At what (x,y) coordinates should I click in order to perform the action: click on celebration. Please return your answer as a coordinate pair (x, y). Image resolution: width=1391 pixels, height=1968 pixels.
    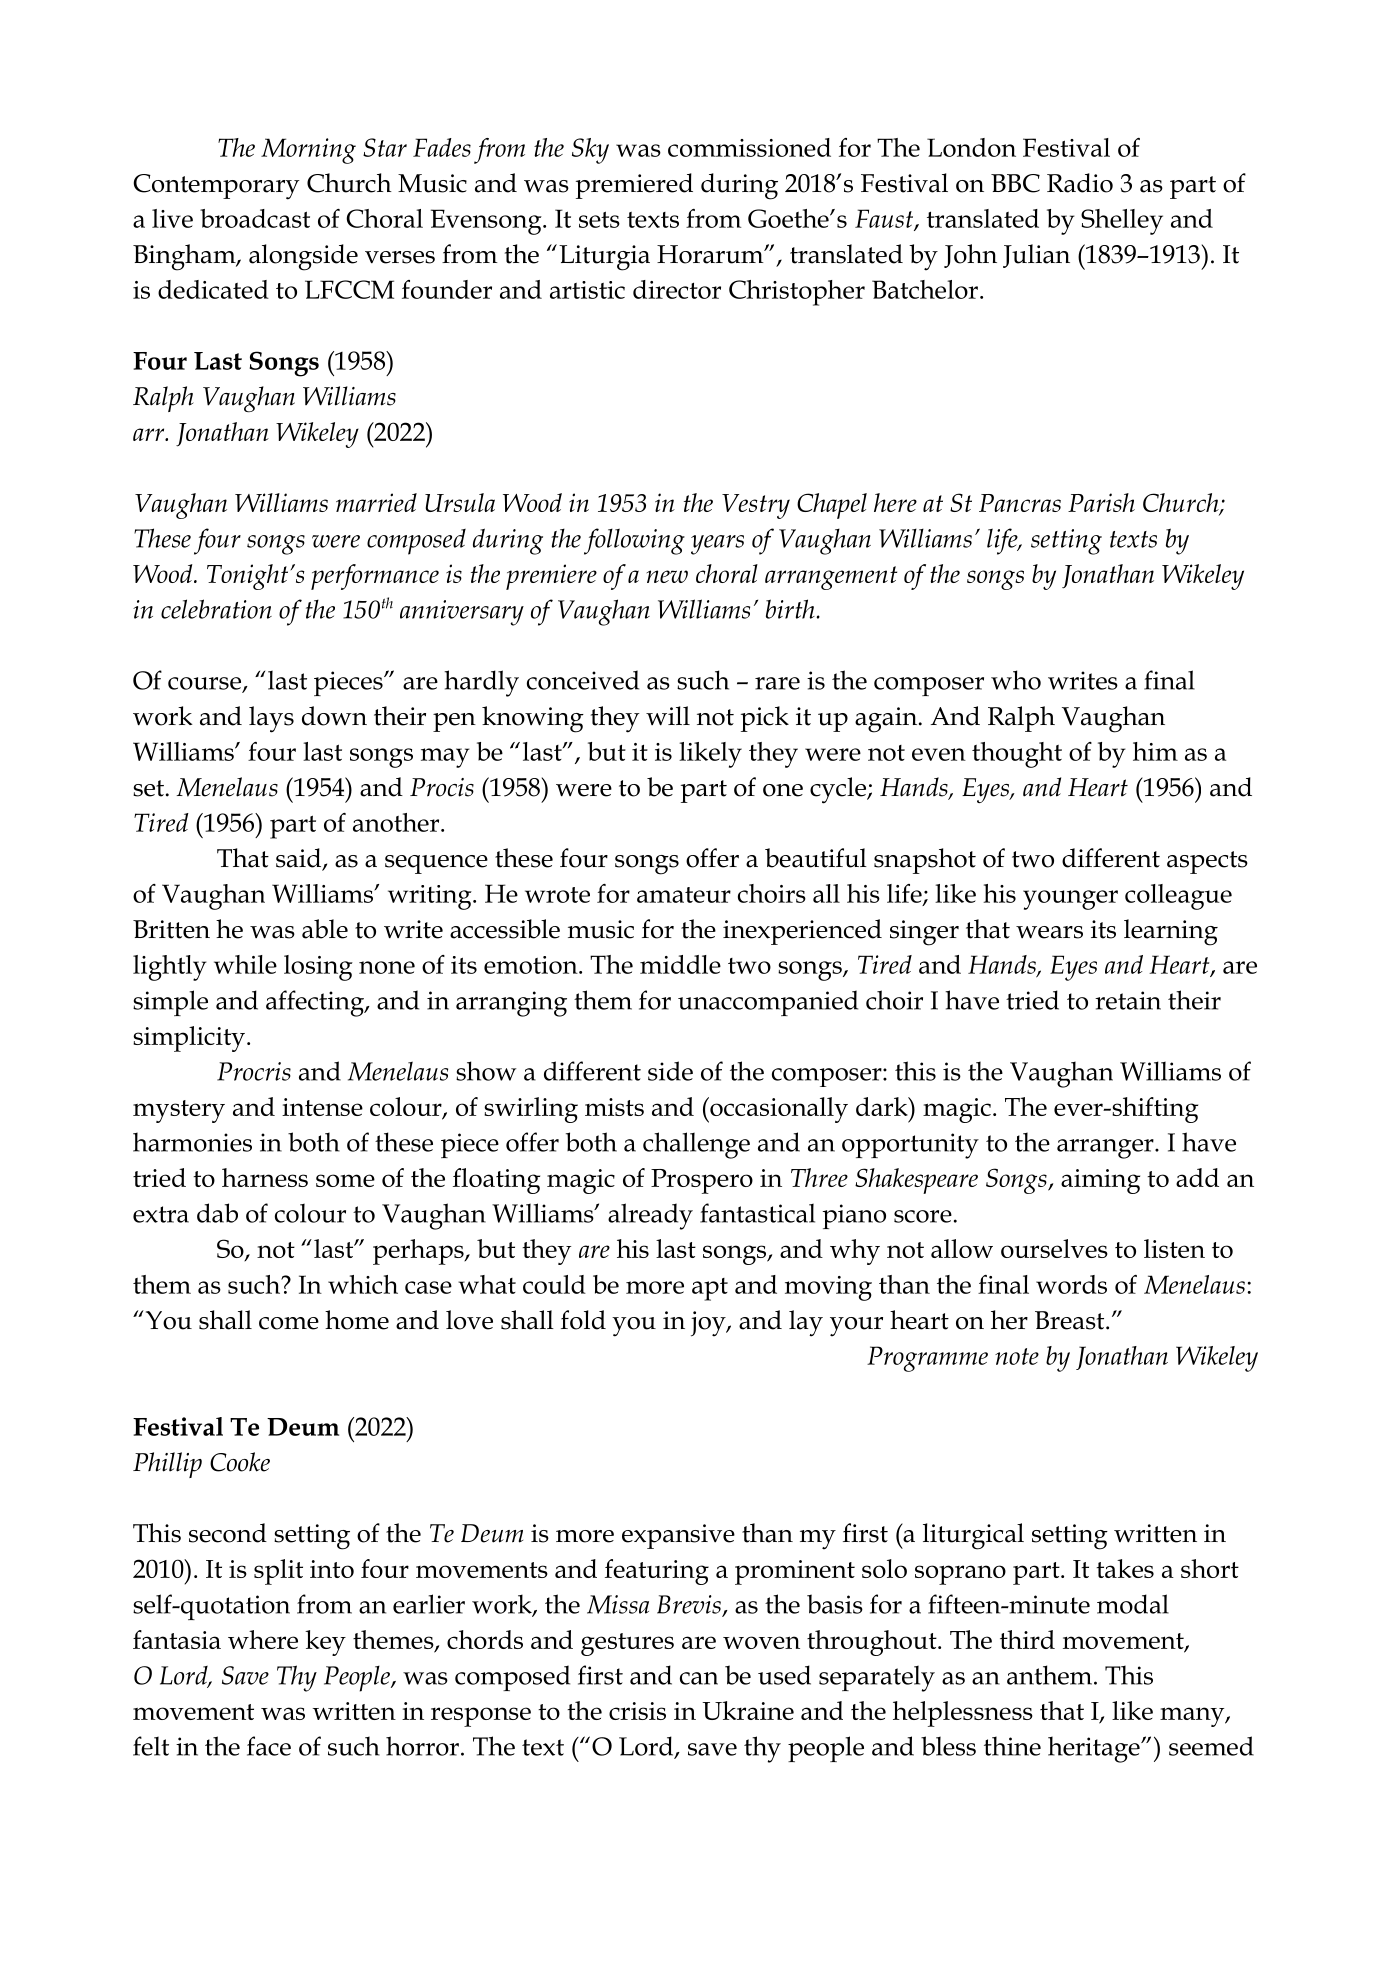
    Looking at the image, I should click on (216, 609).
